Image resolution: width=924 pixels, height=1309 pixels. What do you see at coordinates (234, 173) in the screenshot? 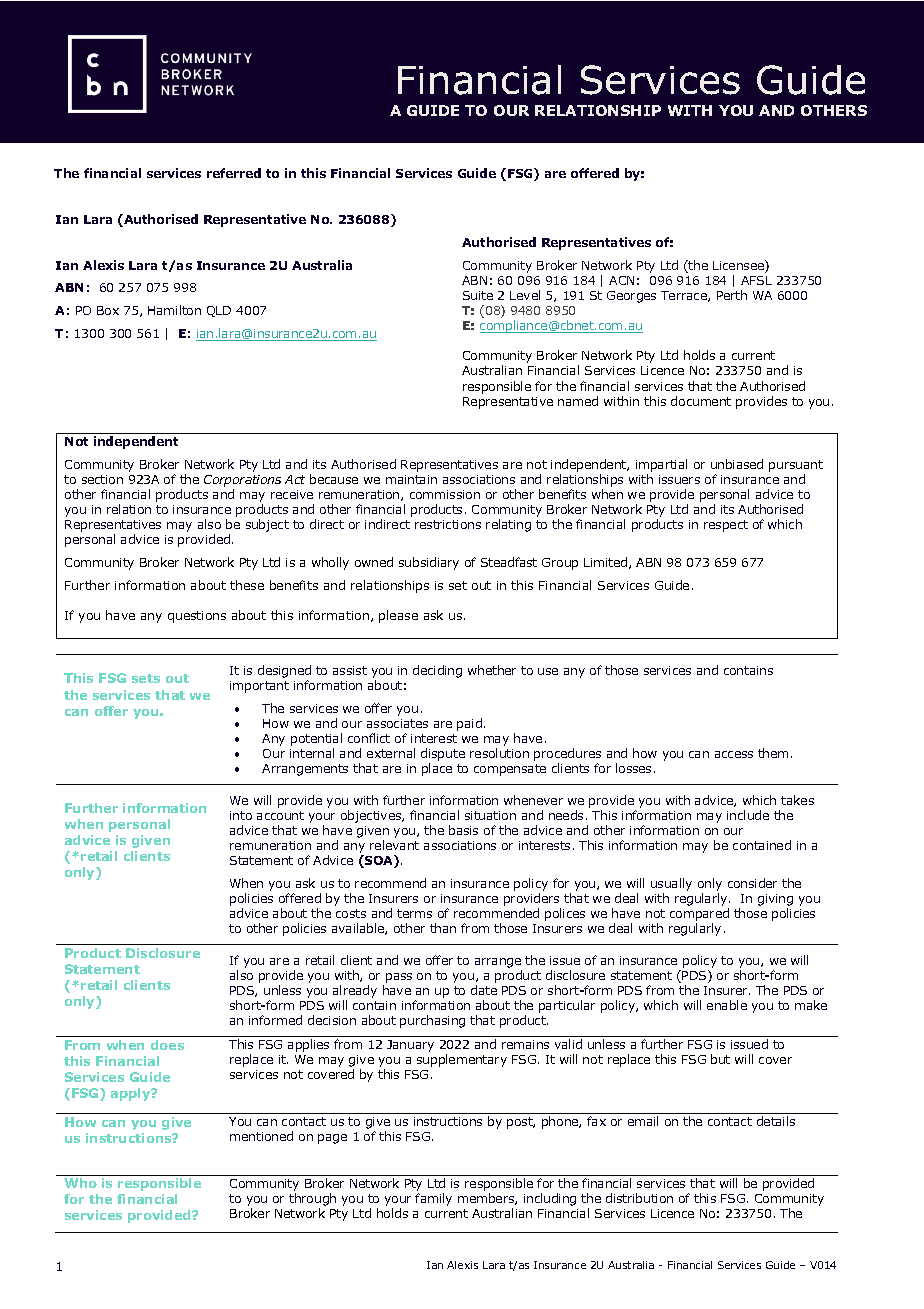
I see `referred` at bounding box center [234, 173].
